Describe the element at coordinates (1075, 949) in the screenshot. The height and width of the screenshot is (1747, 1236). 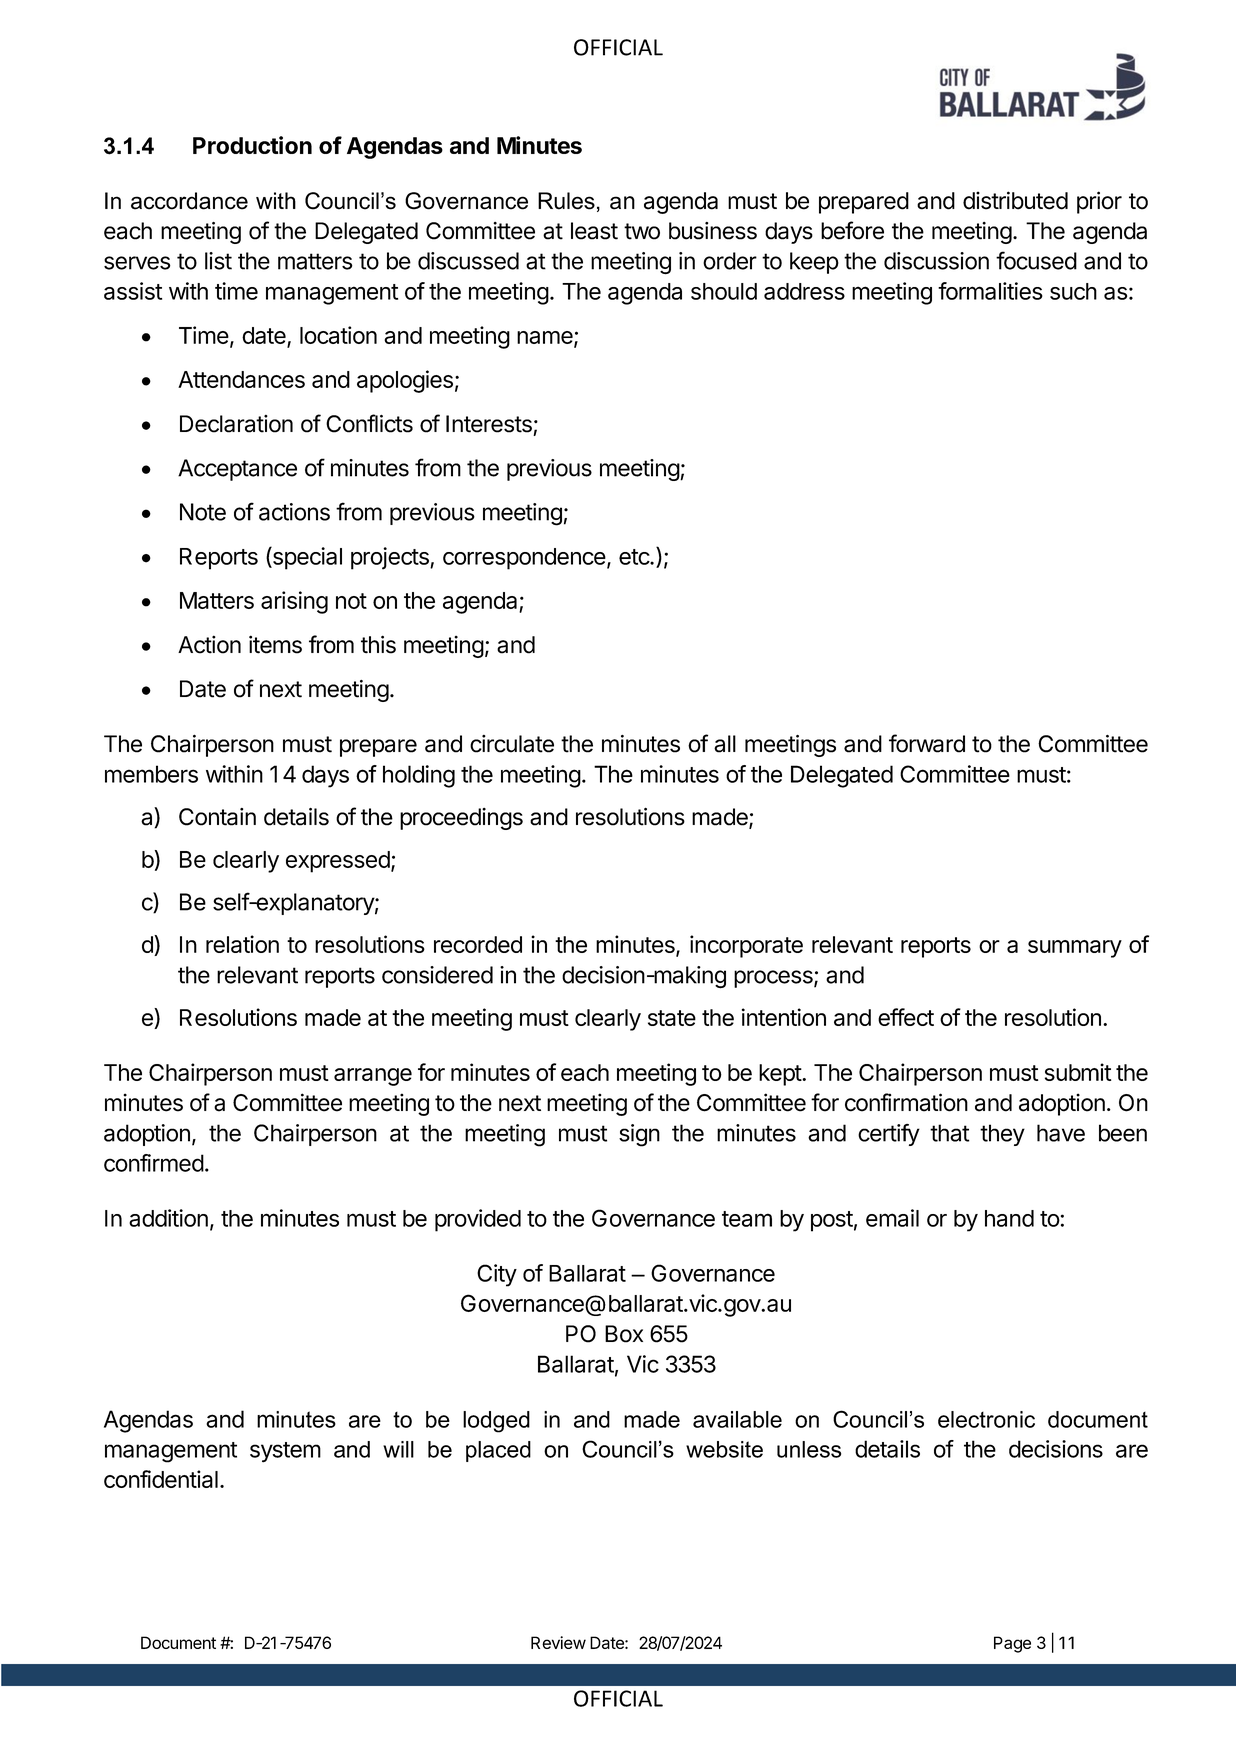
I see `summary` at that location.
